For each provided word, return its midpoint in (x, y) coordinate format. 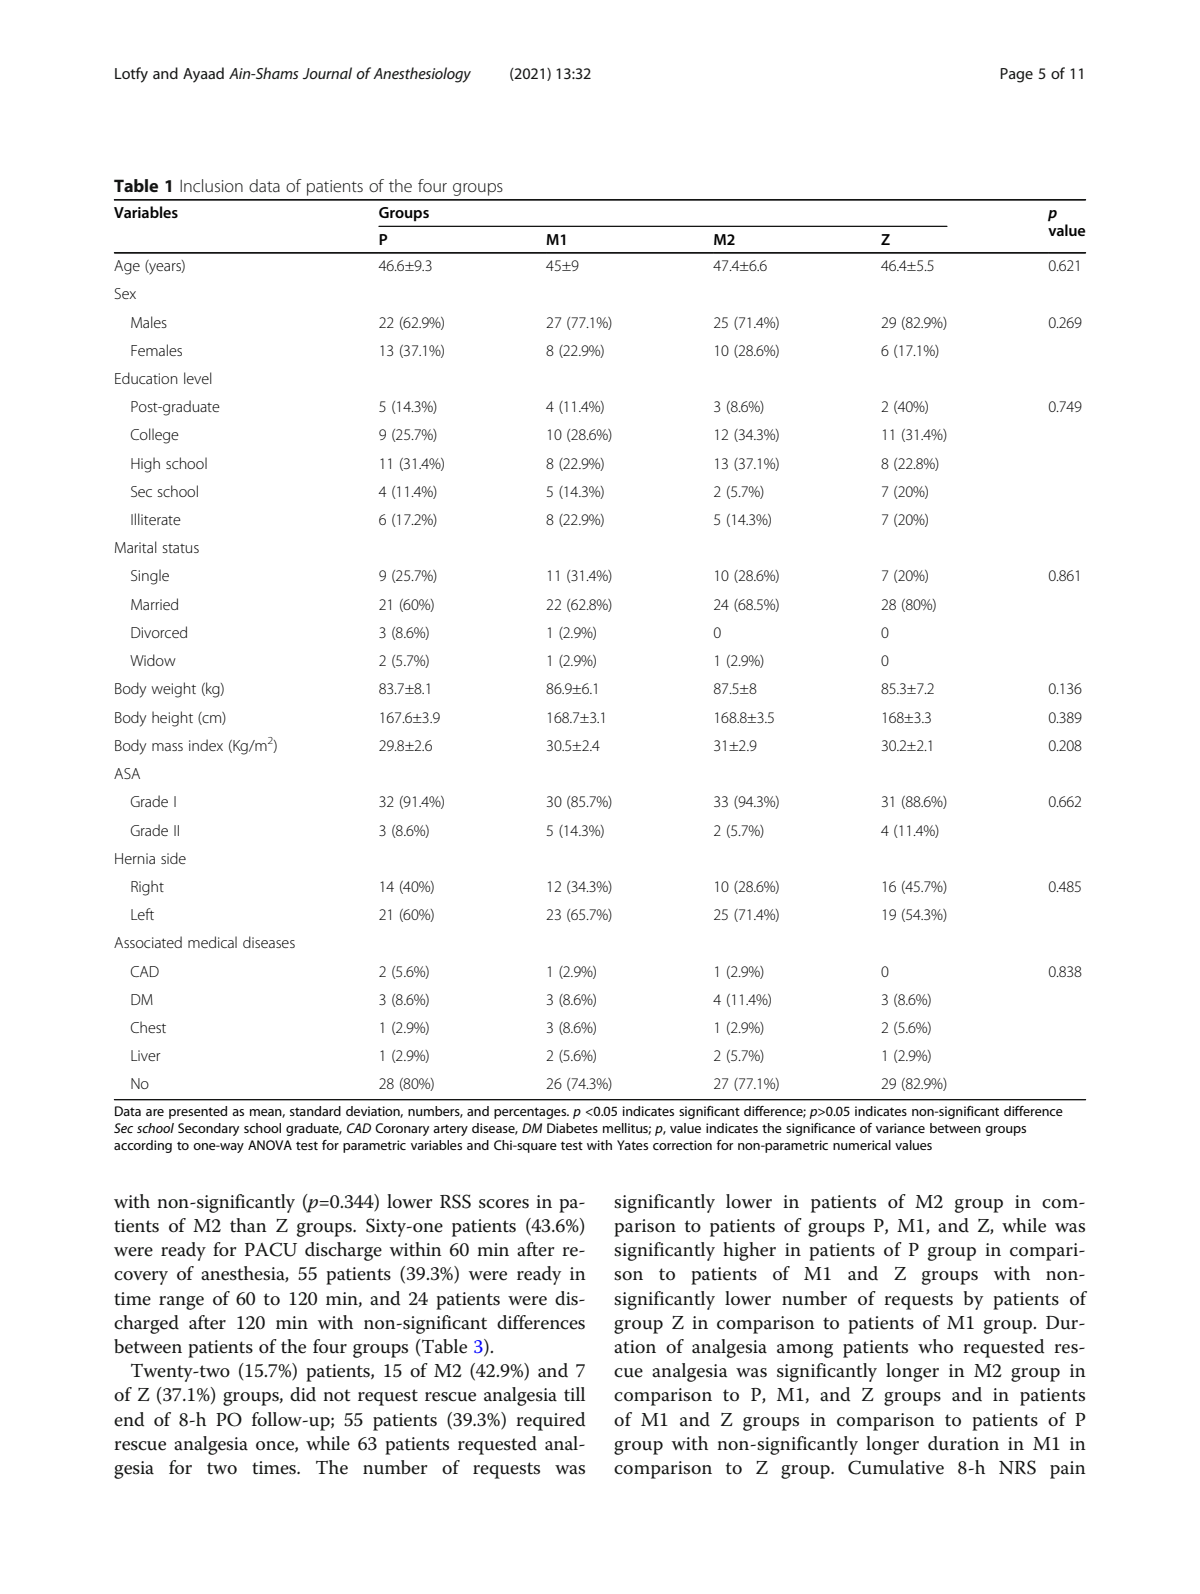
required (550, 1421)
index (206, 745)
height (172, 719)
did (303, 1394)
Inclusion (211, 185)
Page (1016, 75)
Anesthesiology (422, 75)
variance (900, 1128)
